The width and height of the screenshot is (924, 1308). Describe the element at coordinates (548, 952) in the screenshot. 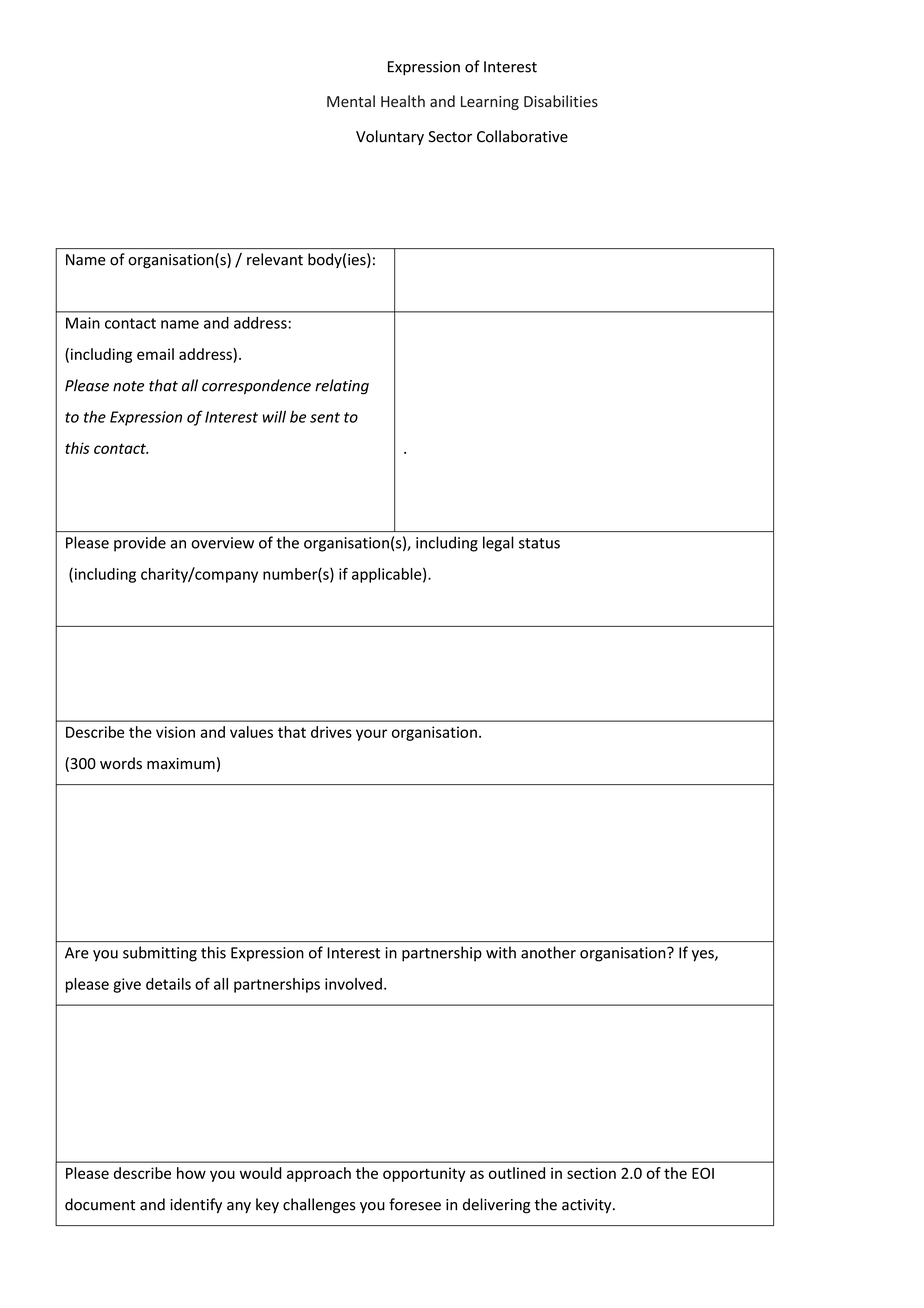

I see `another` at that location.
